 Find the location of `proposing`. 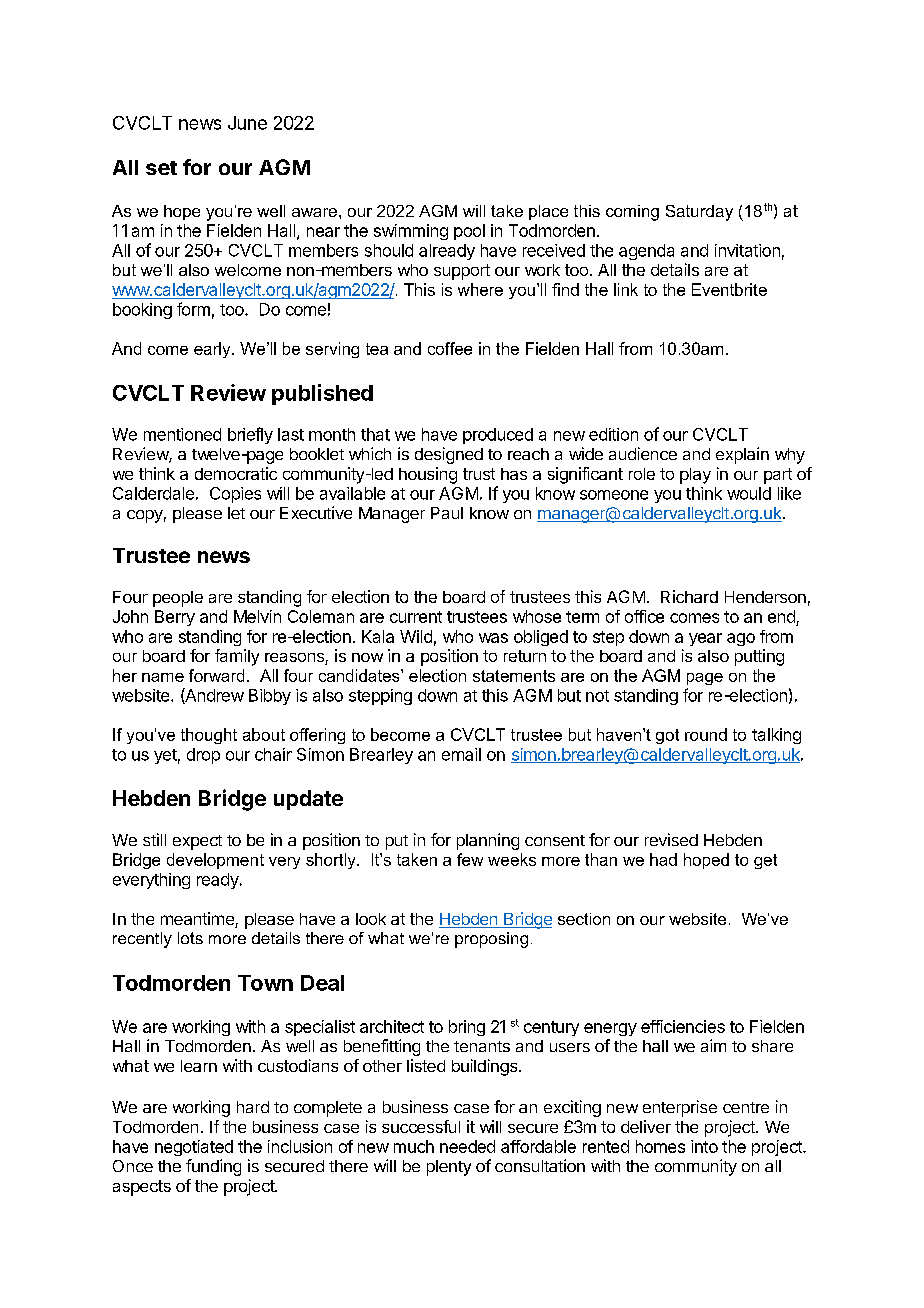

proposing is located at coordinates (491, 940).
